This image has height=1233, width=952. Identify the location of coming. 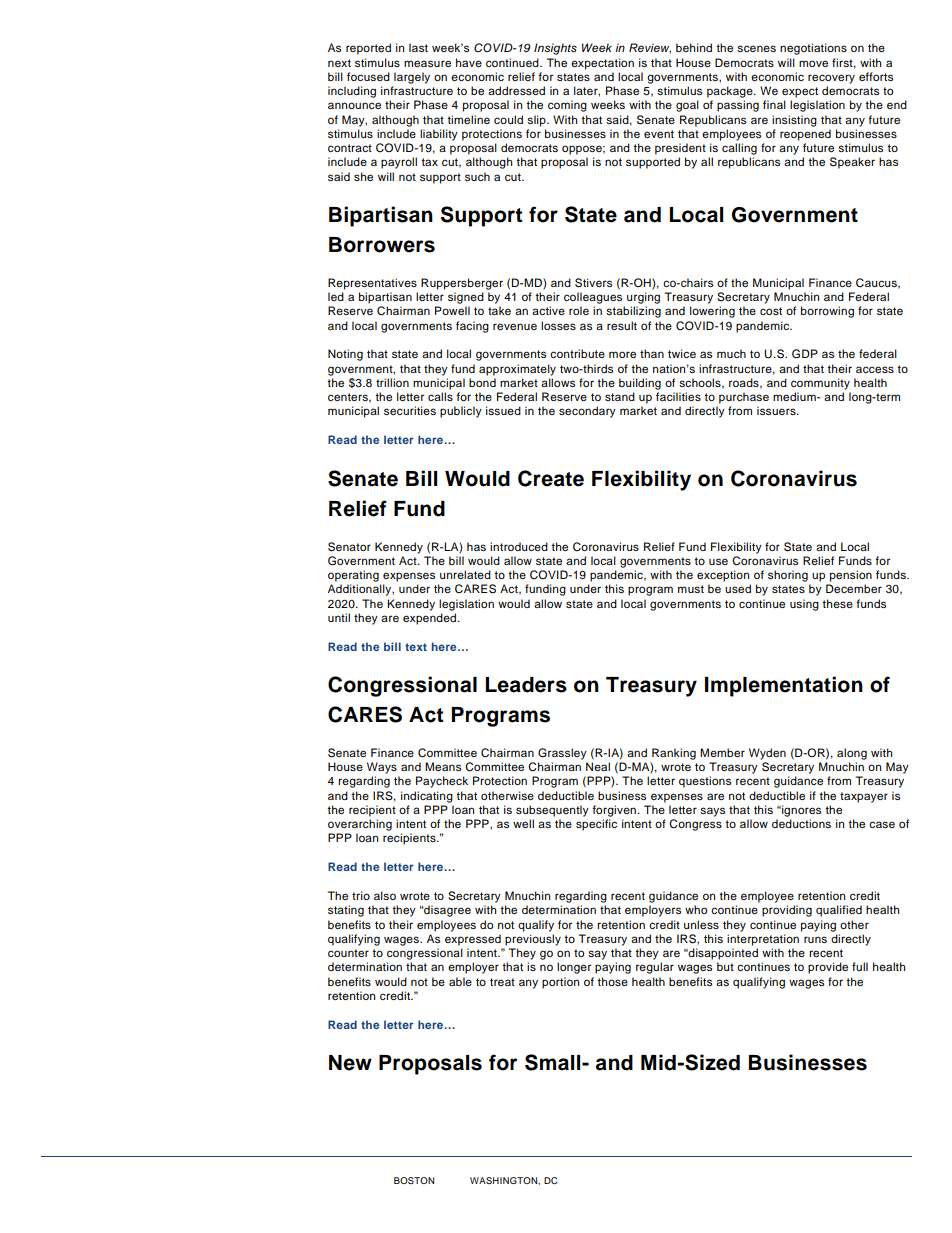
(567, 106).
